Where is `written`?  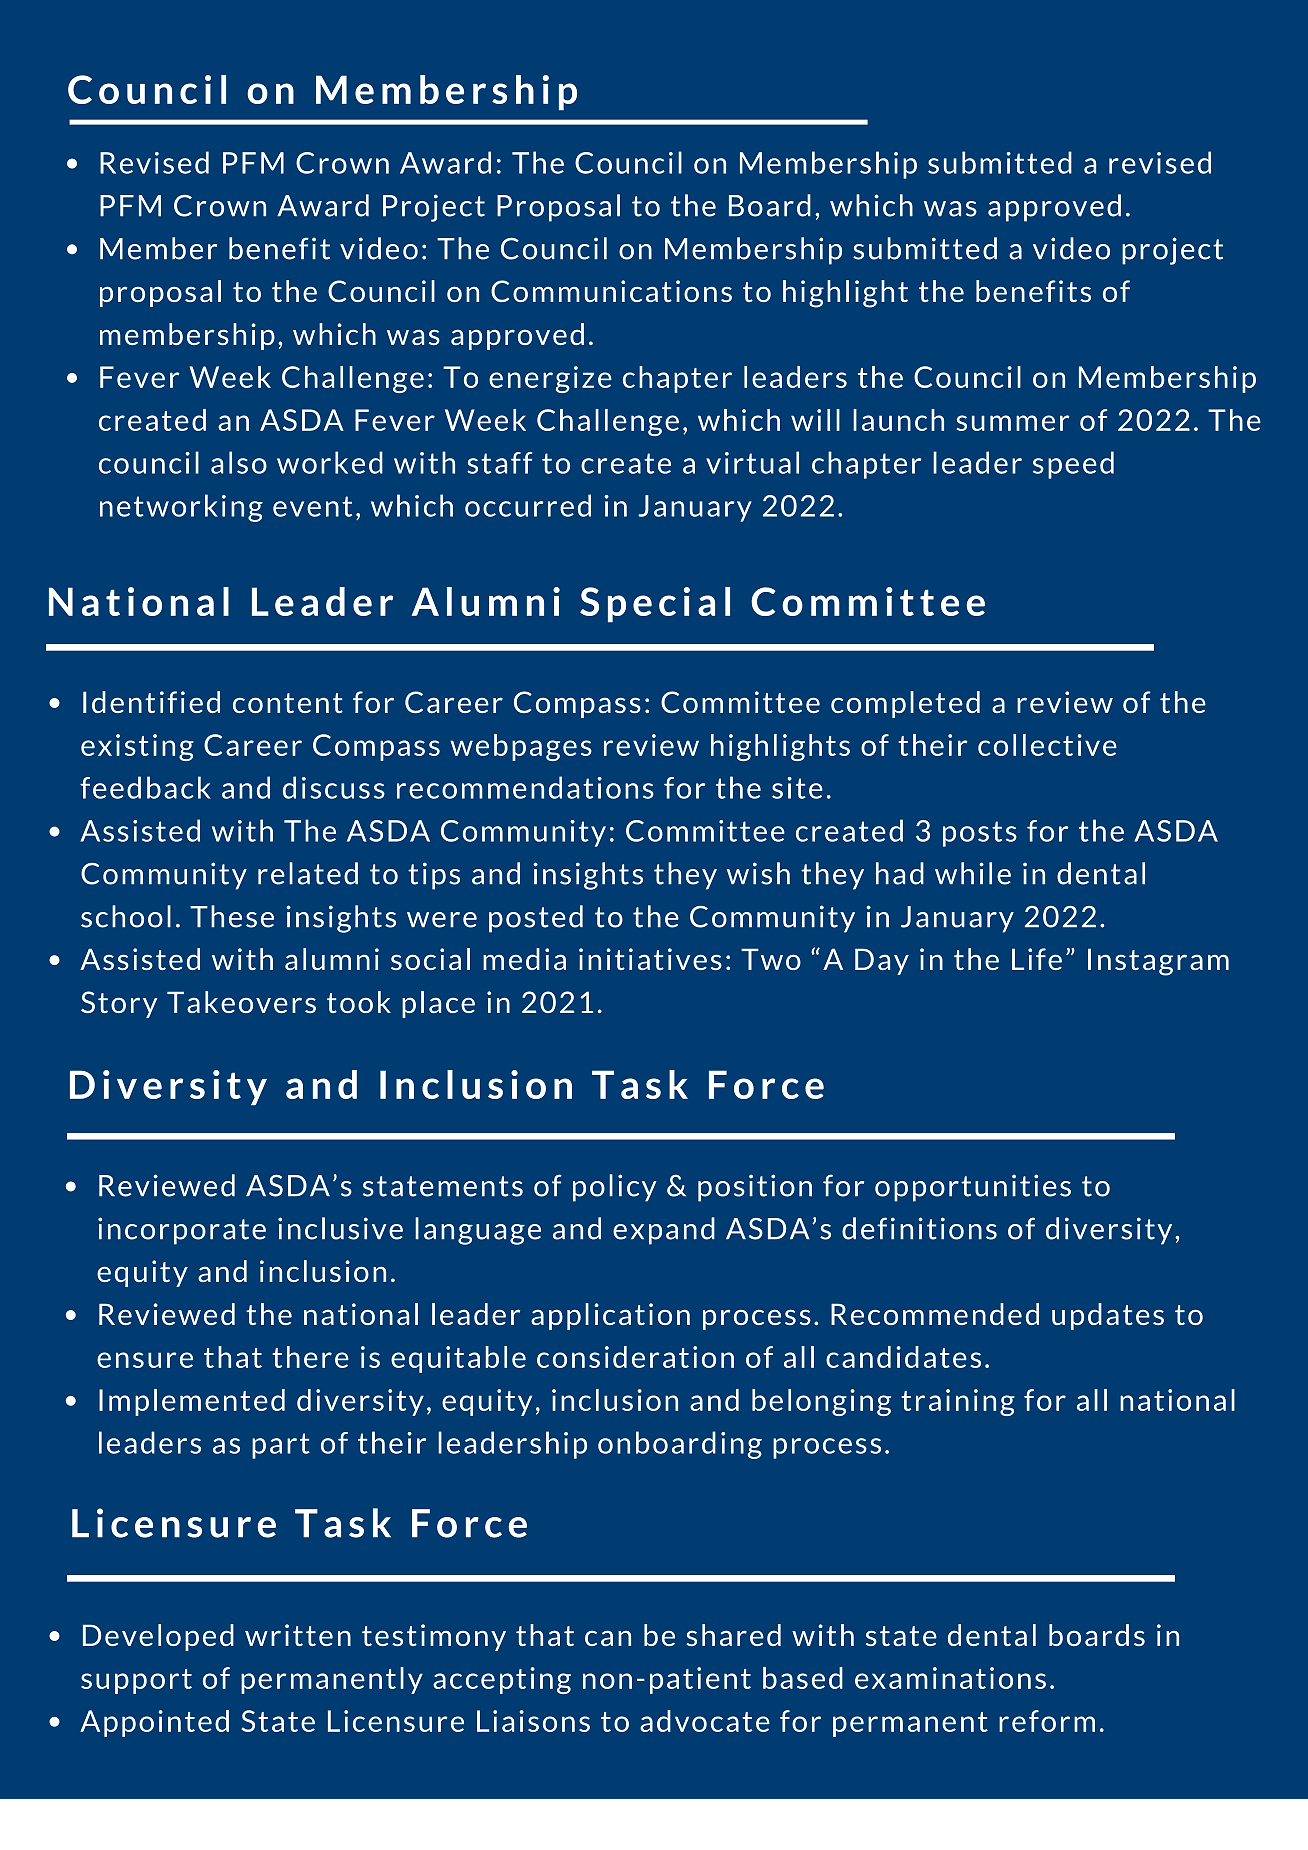
written is located at coordinates (298, 1635).
